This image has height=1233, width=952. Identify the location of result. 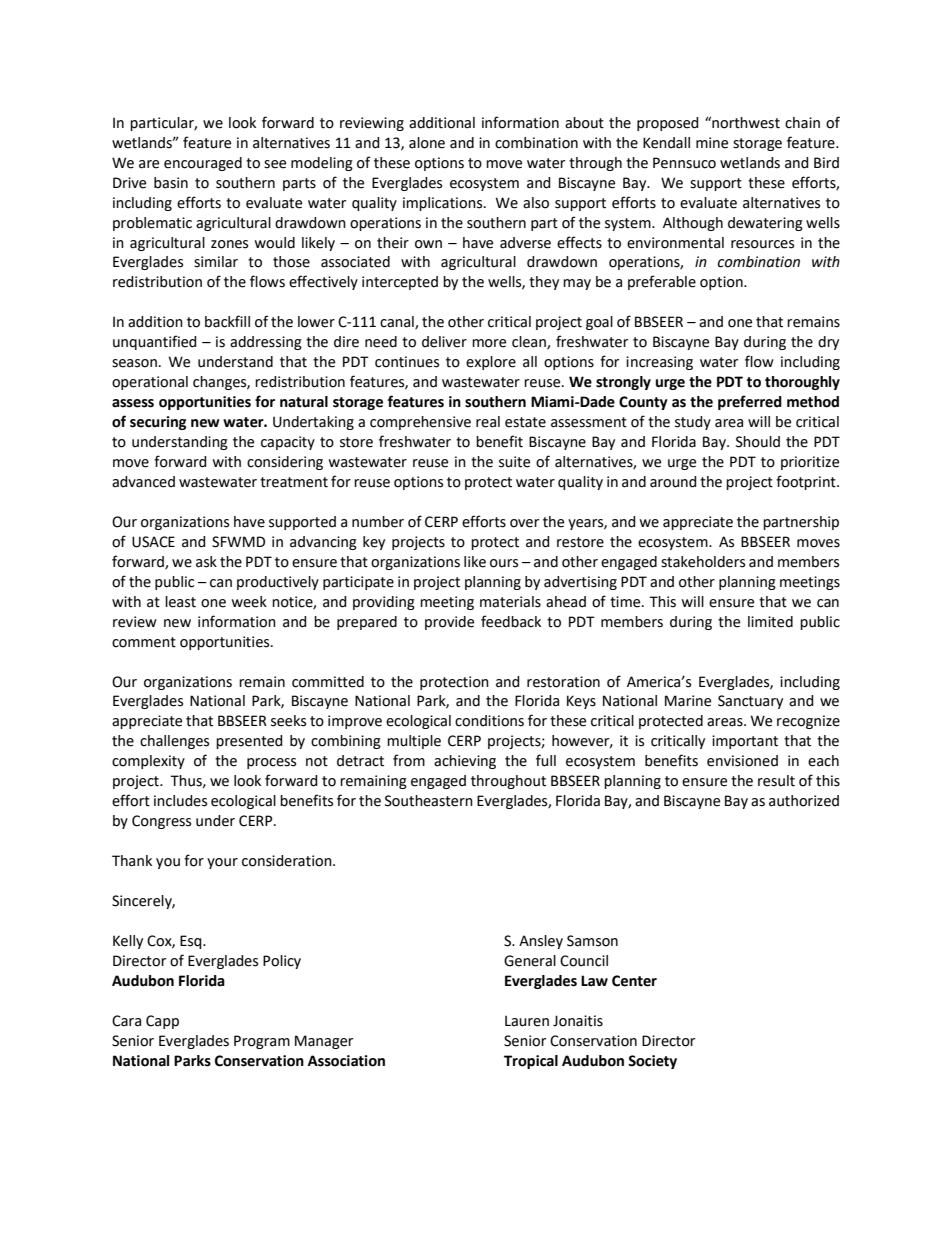
(776, 781).
